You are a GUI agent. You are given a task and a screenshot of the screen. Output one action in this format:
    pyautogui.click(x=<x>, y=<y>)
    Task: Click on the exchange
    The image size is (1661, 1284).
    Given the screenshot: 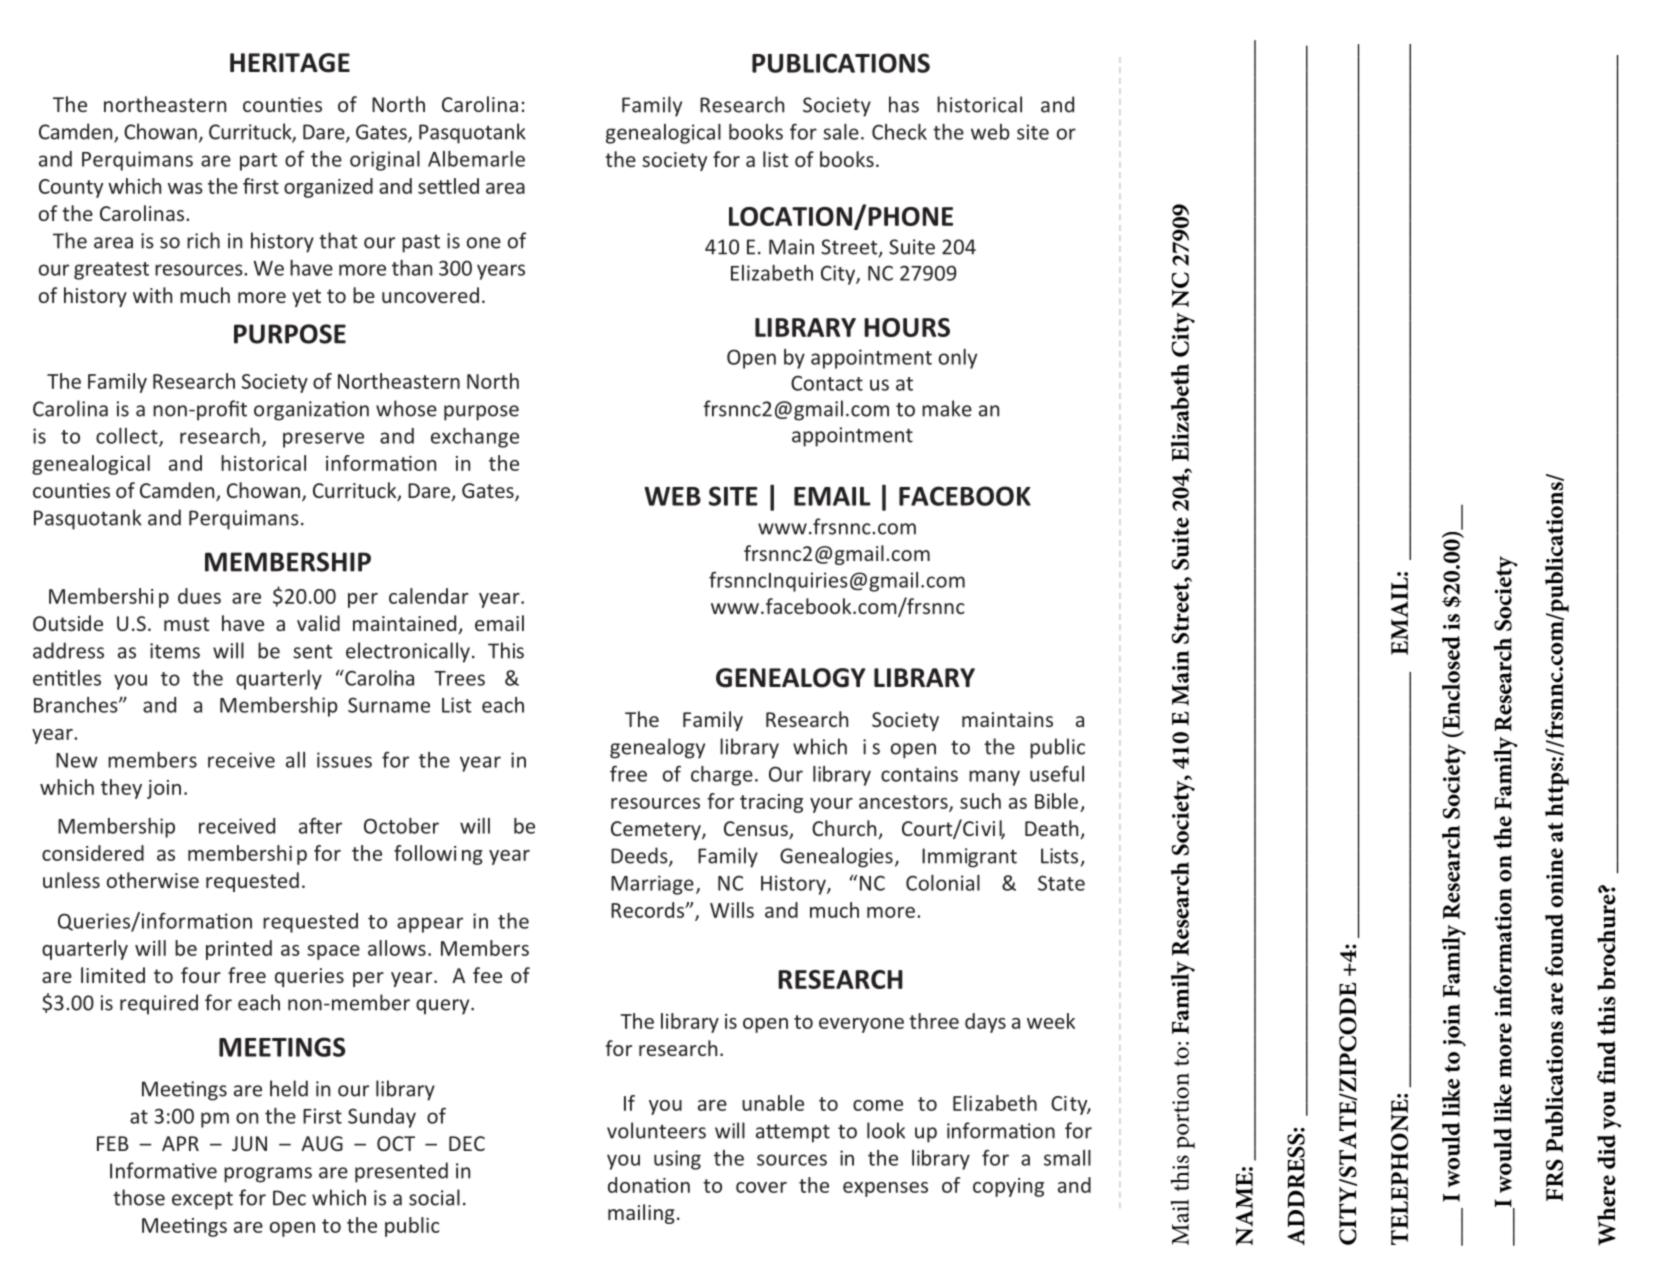 What is the action you would take?
    pyautogui.click(x=475, y=438)
